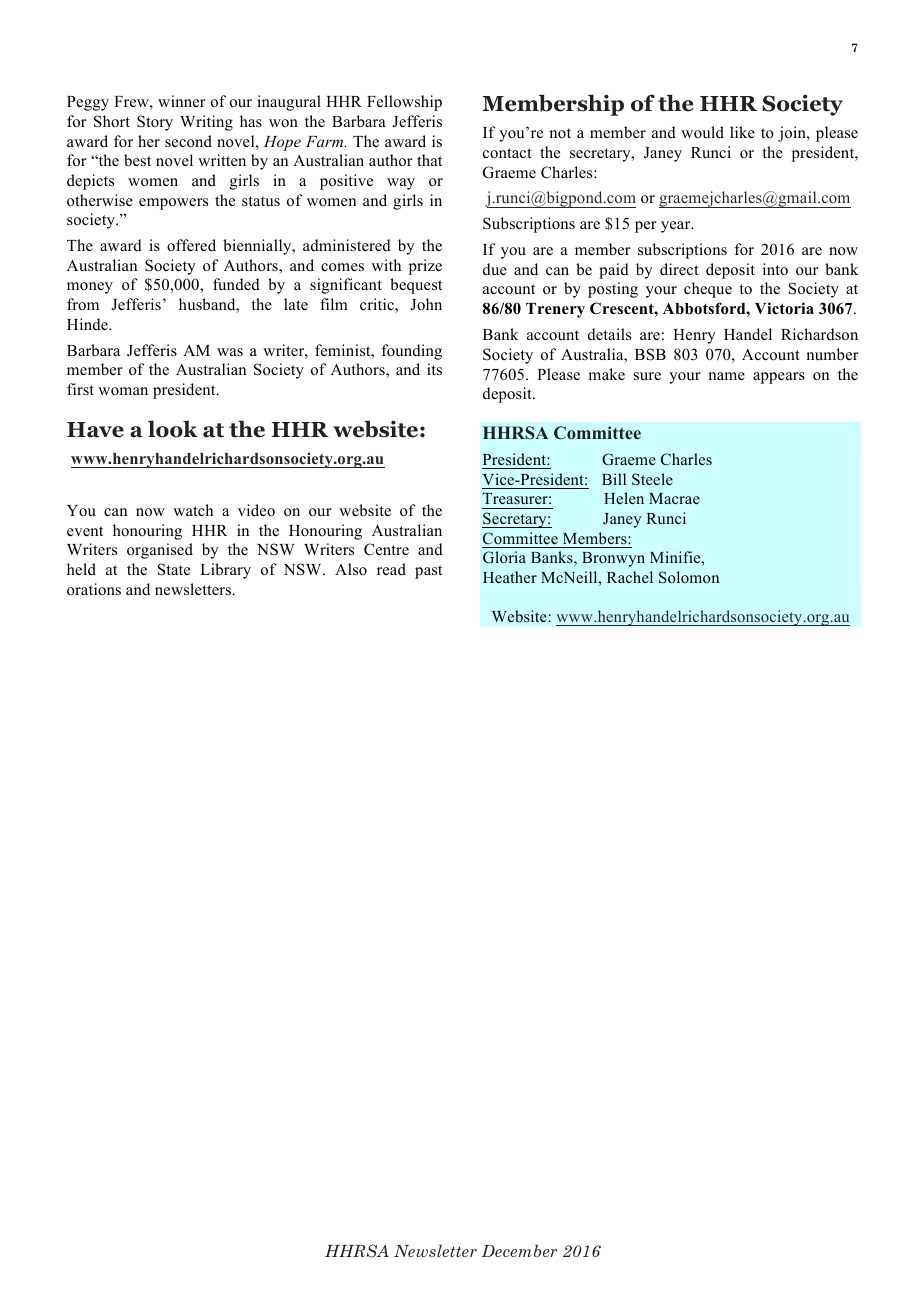 This document has width=924, height=1308. What do you see at coordinates (173, 429) in the document?
I see `look` at bounding box center [173, 429].
